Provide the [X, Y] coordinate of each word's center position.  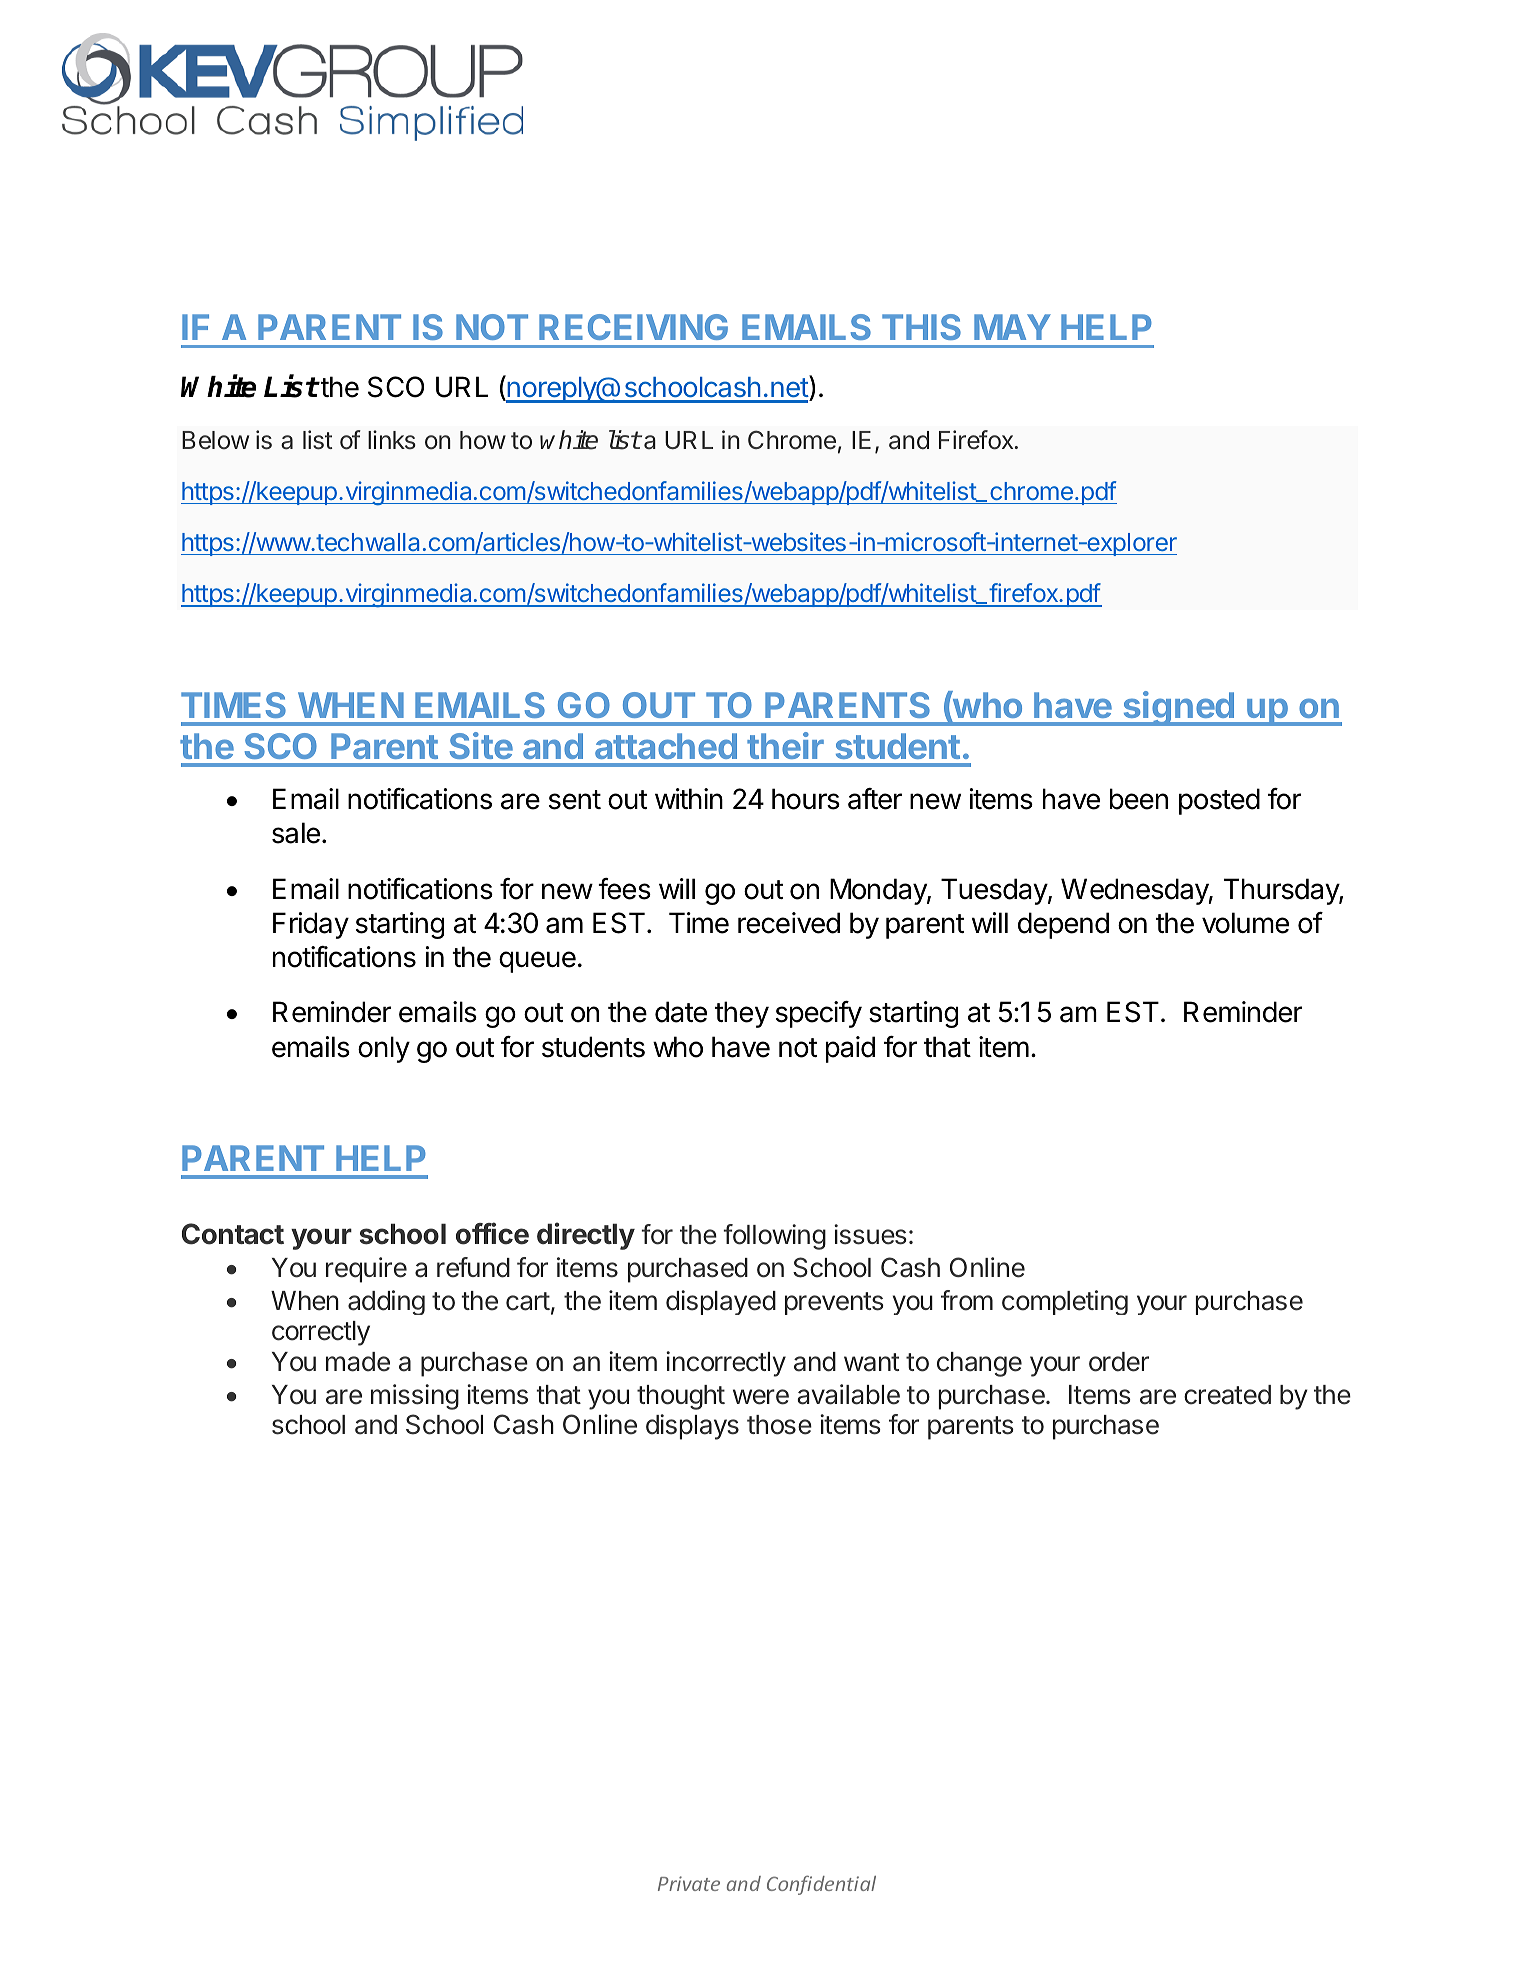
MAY [1012, 327]
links [392, 439]
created [1227, 1395]
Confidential [821, 1885]
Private [689, 1883]
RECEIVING [633, 327]
